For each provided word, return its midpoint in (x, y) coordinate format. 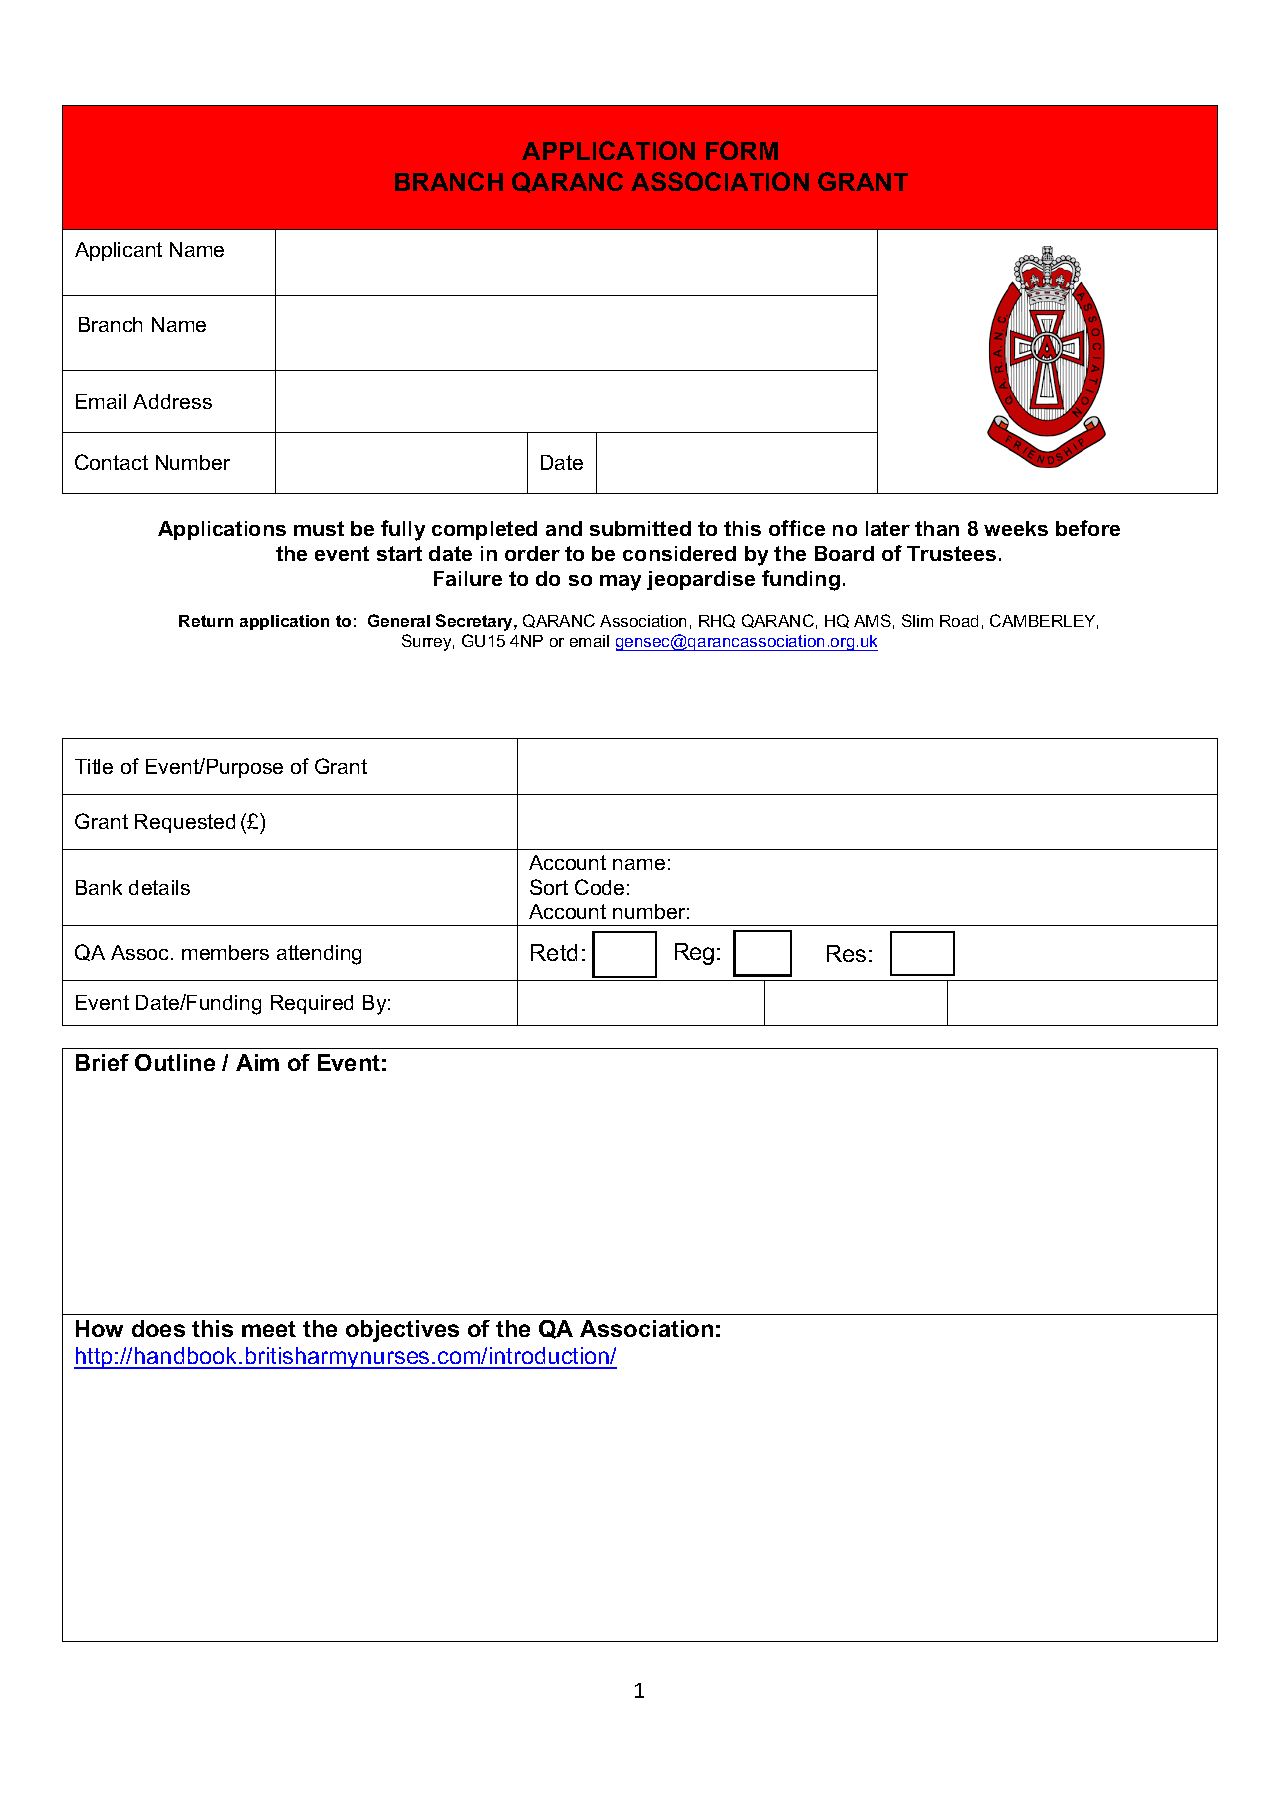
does (158, 1328)
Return (206, 621)
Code (599, 887)
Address (172, 401)
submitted (640, 528)
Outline (175, 1062)
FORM (742, 150)
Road (959, 621)
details (159, 887)
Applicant (118, 251)
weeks (1016, 528)
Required (312, 1004)
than (937, 528)
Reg (694, 954)
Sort (549, 887)
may (620, 583)
